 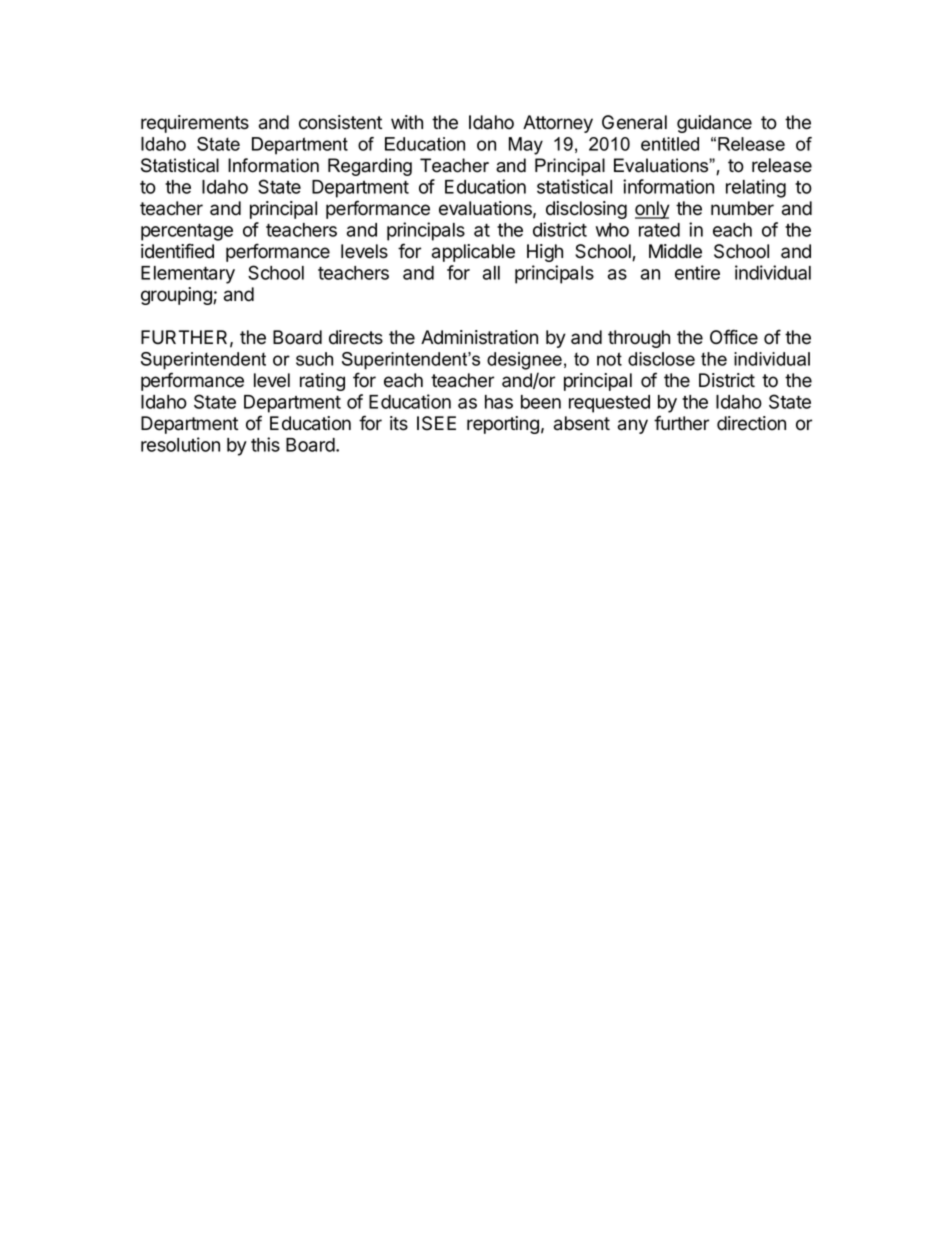 What do you see at coordinates (659, 230) in the page?
I see `rated` at bounding box center [659, 230].
